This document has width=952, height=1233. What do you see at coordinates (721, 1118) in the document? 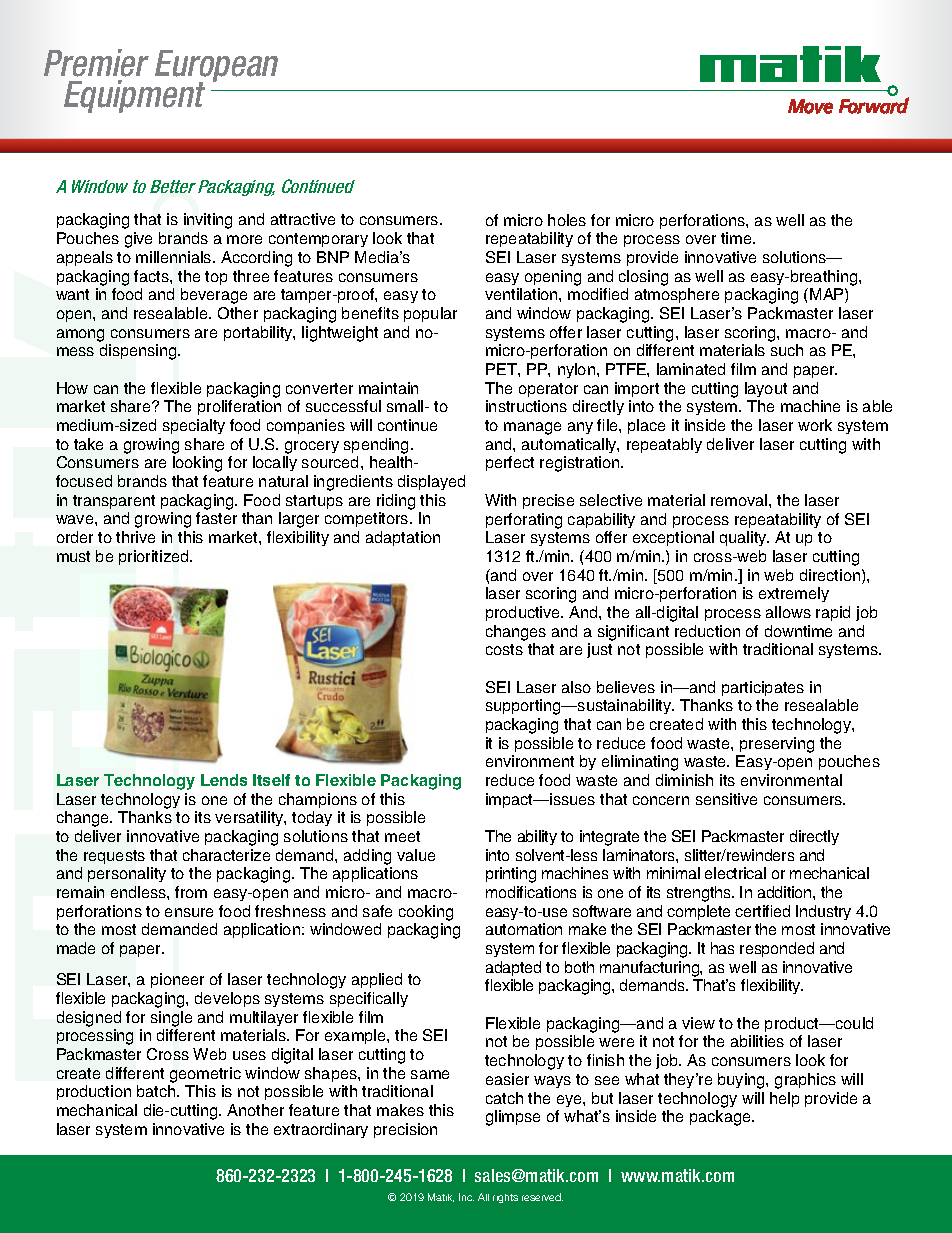
I see `package` at bounding box center [721, 1118].
